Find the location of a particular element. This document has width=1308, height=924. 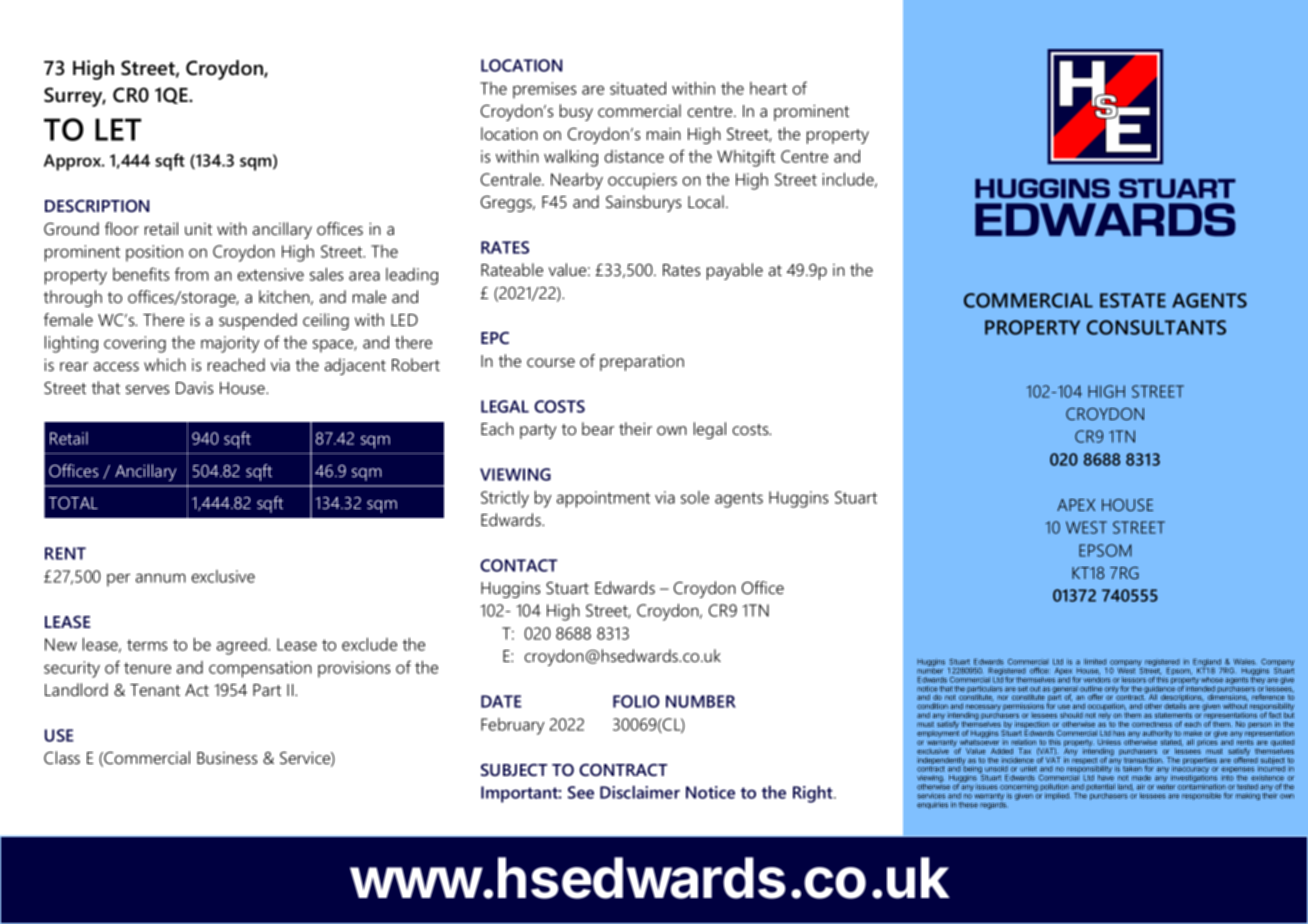

annum is located at coordinates (161, 578).
